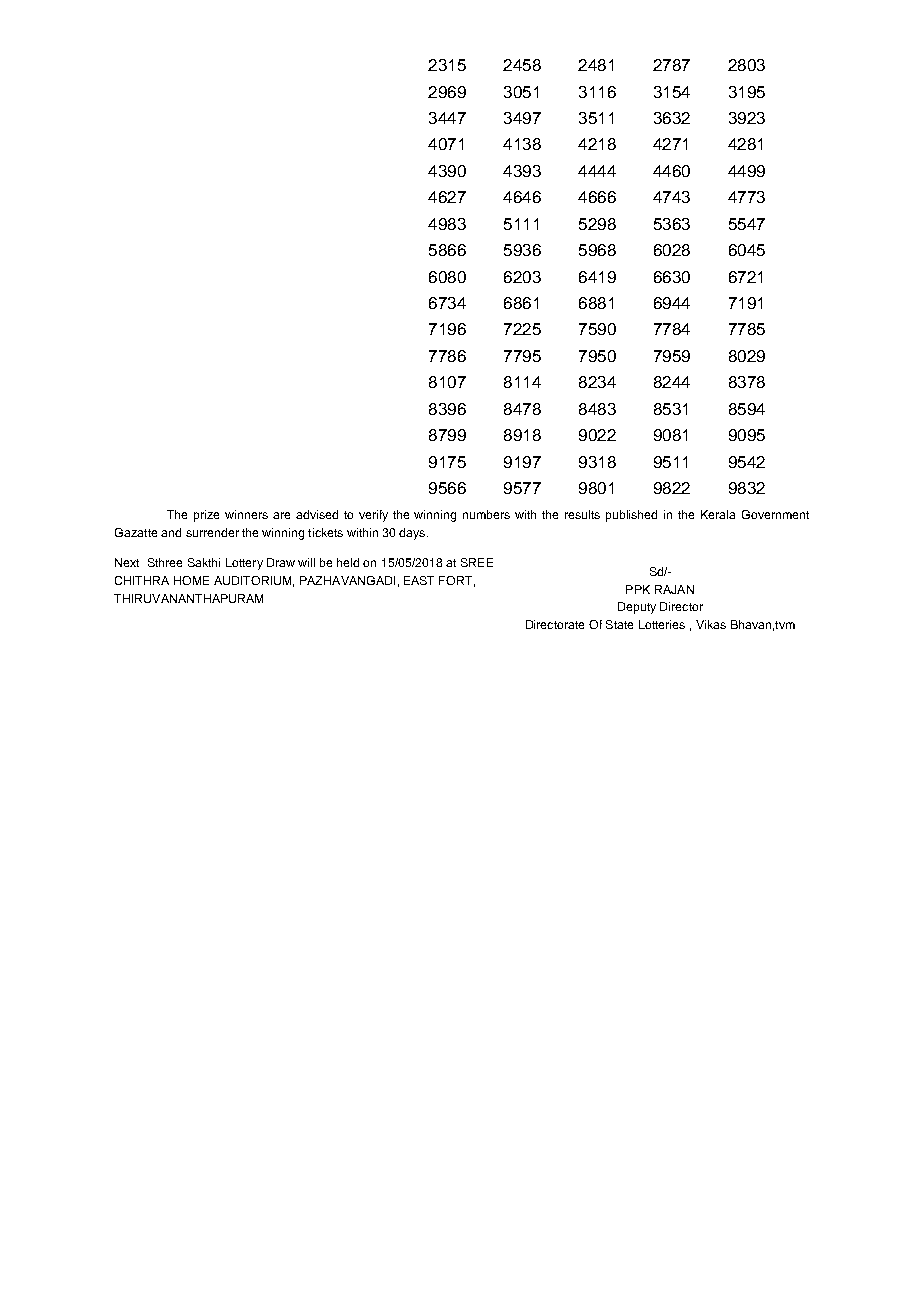 This screenshot has width=924, height=1308. I want to click on Lottery, so click(244, 564).
